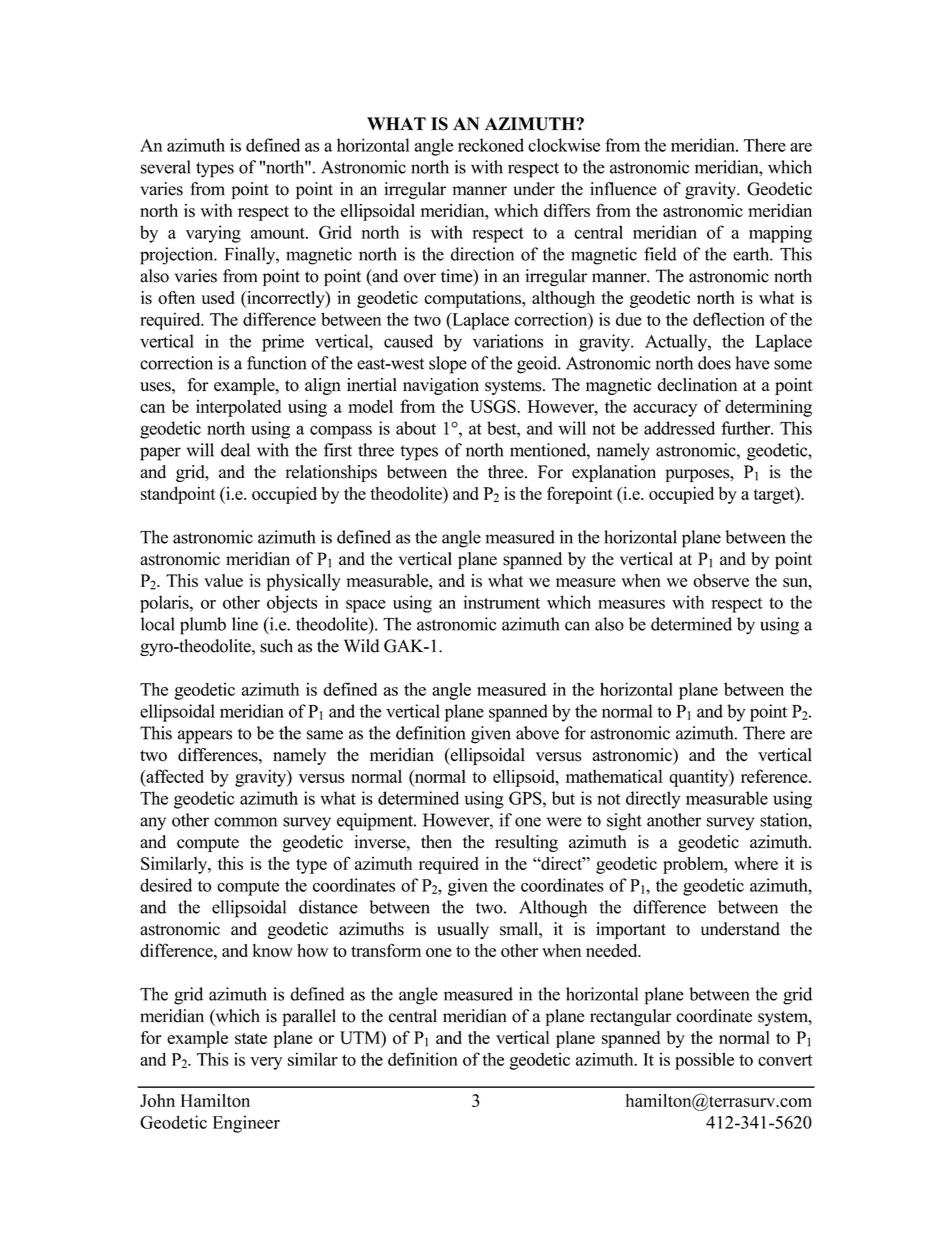 The image size is (952, 1233). What do you see at coordinates (491, 145) in the image?
I see `reckoned` at bounding box center [491, 145].
